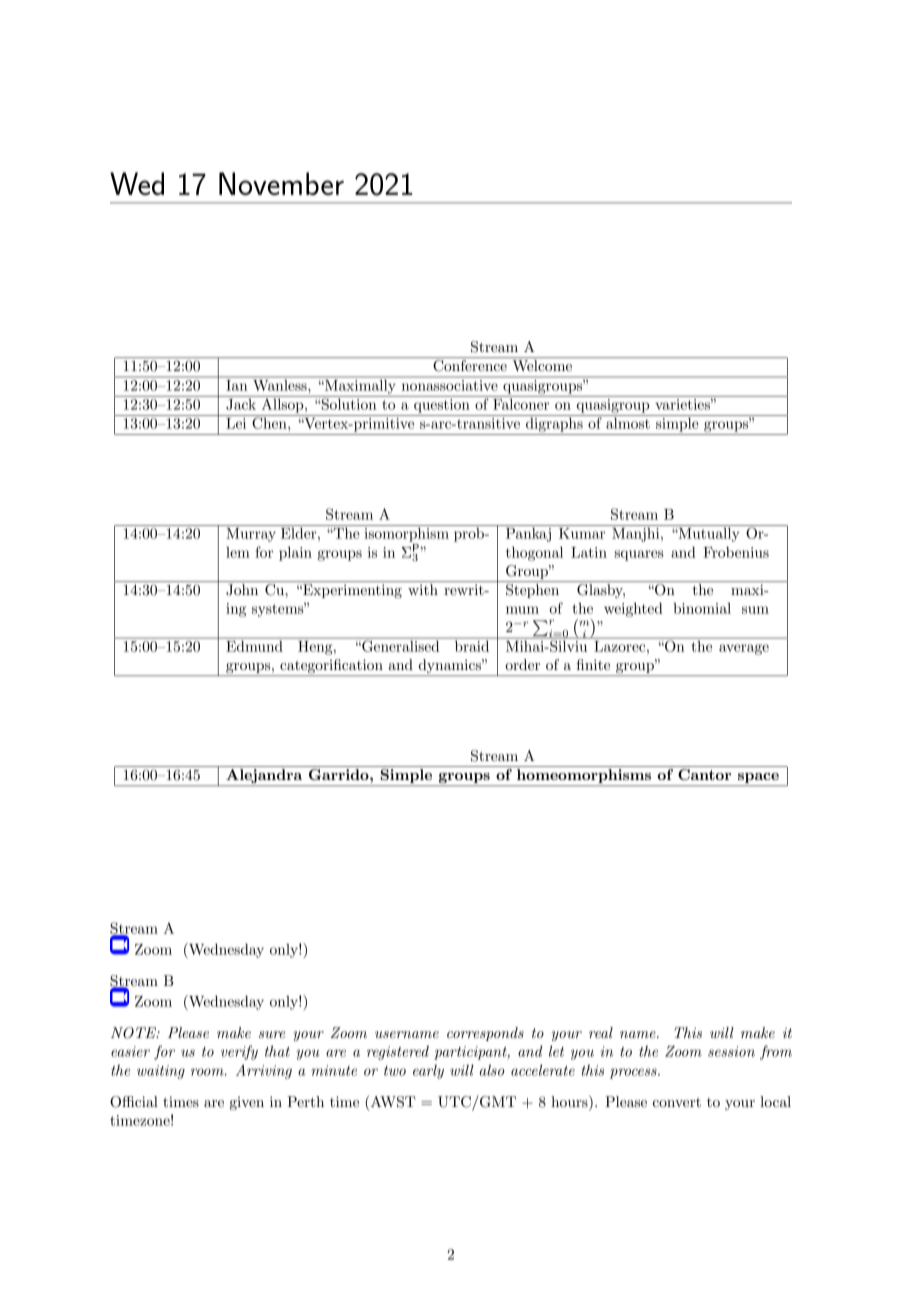 Image resolution: width=924 pixels, height=1308 pixels. Describe the element at coordinates (677, 1102) in the document. I see `convert` at that location.
